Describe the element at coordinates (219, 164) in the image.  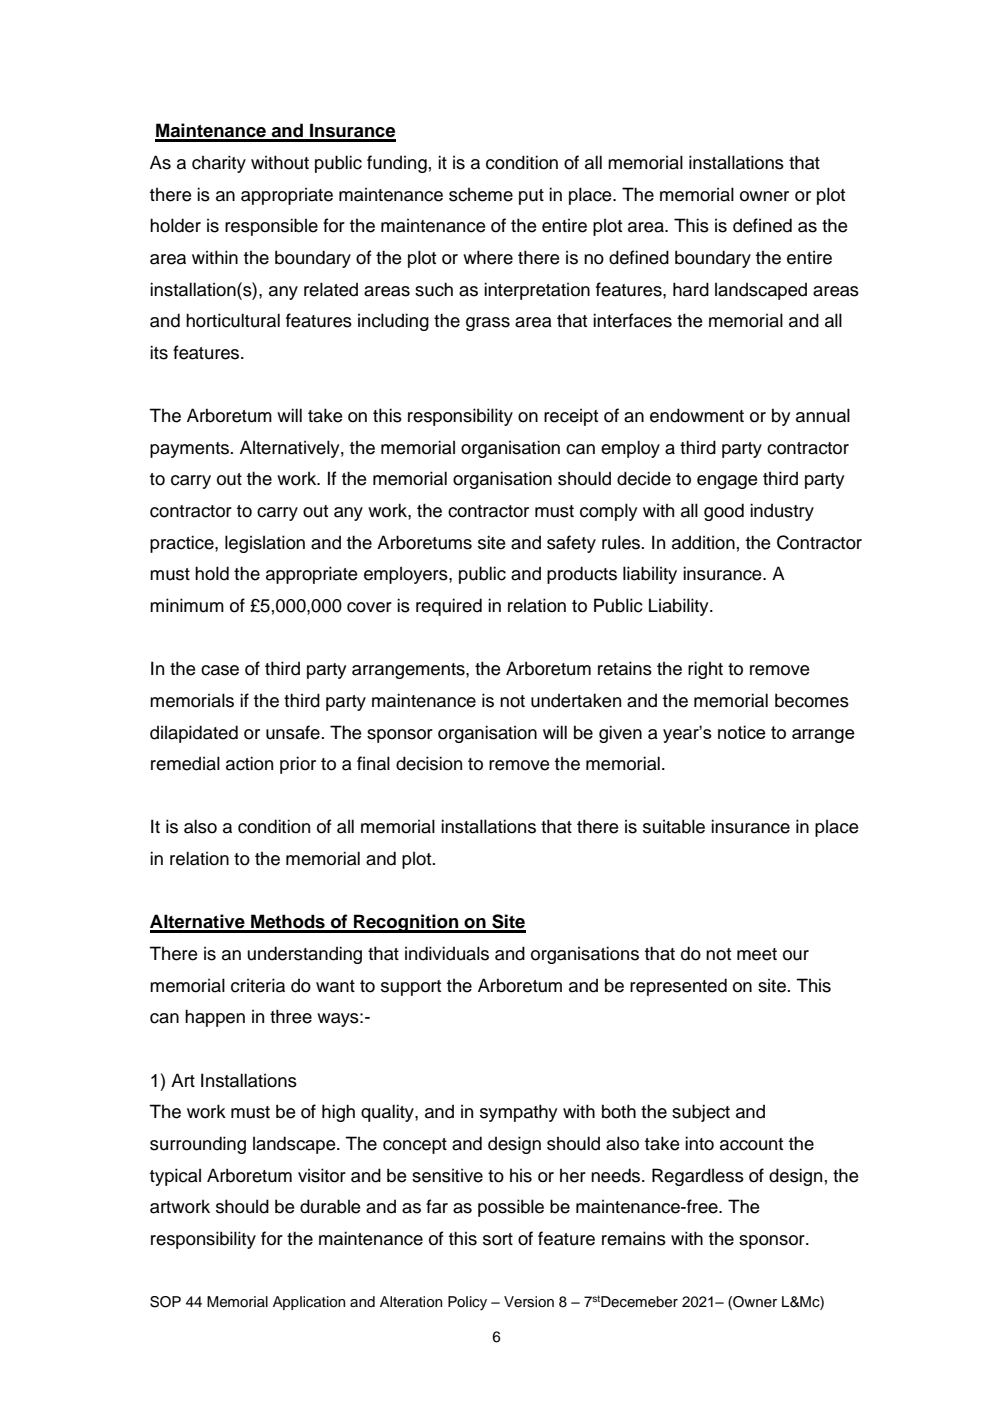
I see `charity` at that location.
